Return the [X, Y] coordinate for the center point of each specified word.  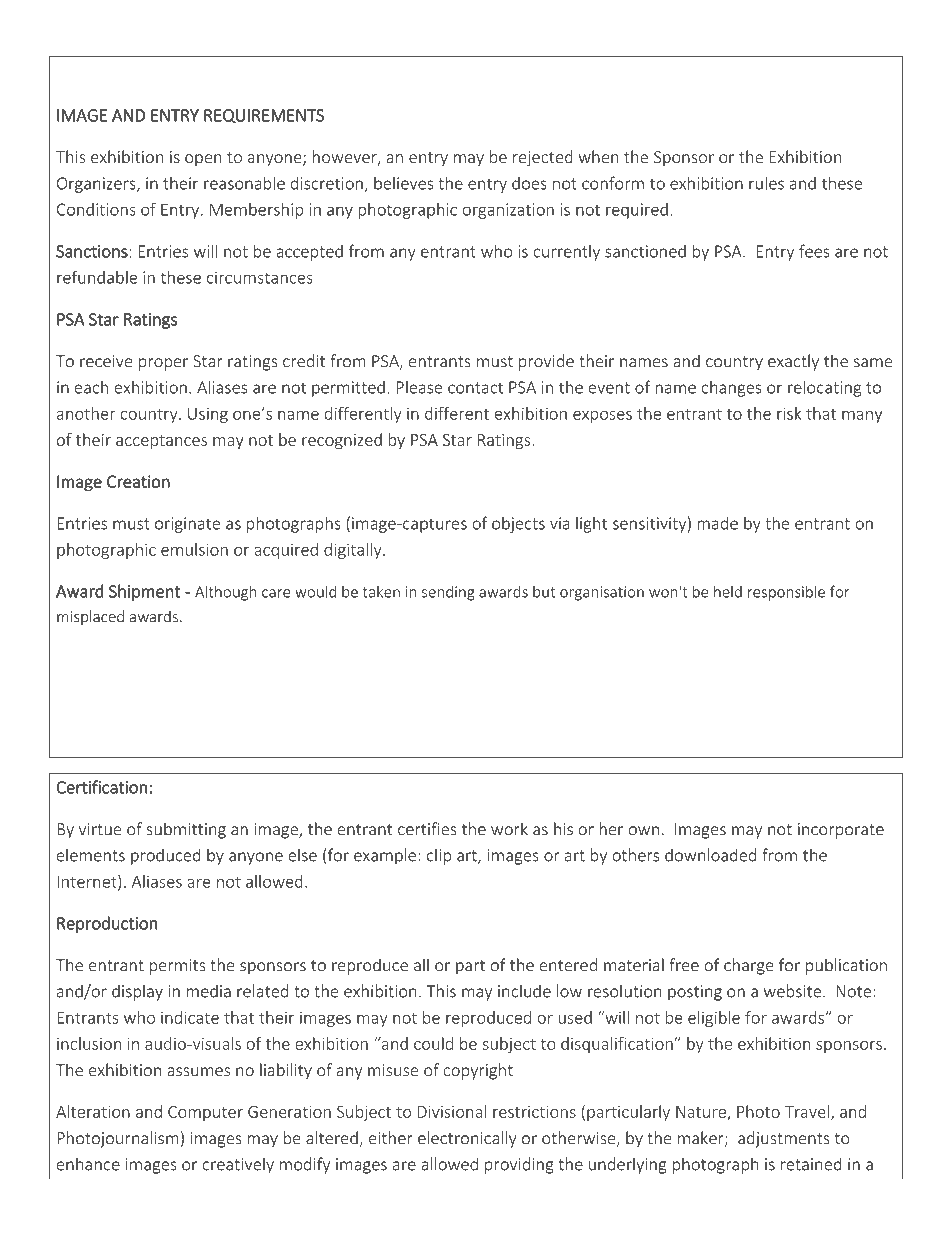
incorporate [841, 831]
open [203, 160]
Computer [205, 1113]
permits [177, 967]
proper [163, 364]
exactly [793, 362]
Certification [101, 787]
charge [749, 966]
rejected [543, 158]
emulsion [194, 549]
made [717, 523]
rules [766, 183]
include [524, 991]
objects [518, 525]
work [509, 829]
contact [475, 388]
